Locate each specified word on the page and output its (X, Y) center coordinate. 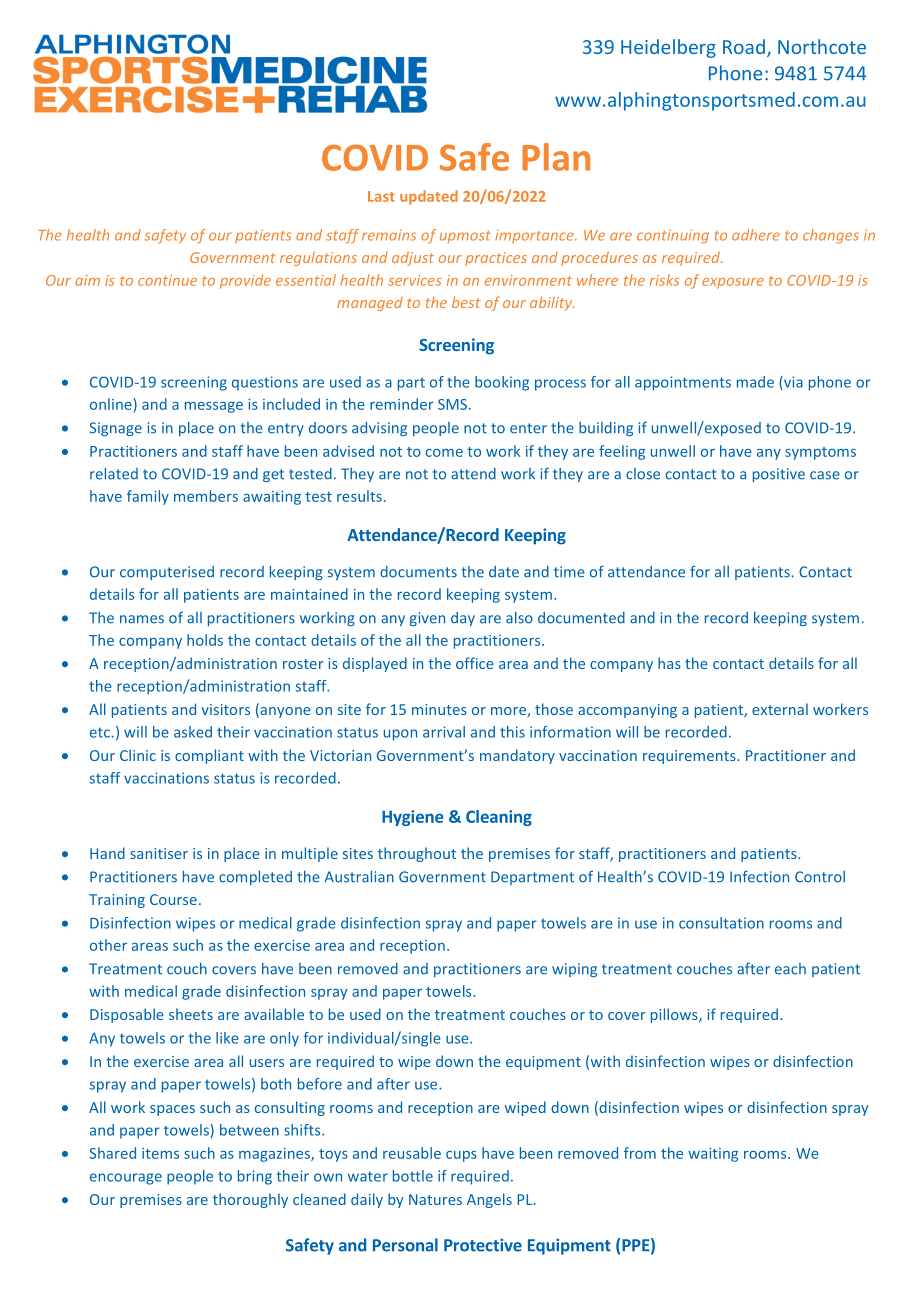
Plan (556, 157)
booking (502, 383)
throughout (417, 854)
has (669, 663)
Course (173, 899)
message (214, 407)
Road (744, 46)
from (640, 1153)
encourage (126, 1179)
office (475, 663)
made (755, 382)
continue (167, 280)
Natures (435, 1199)
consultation (721, 923)
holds (205, 640)
